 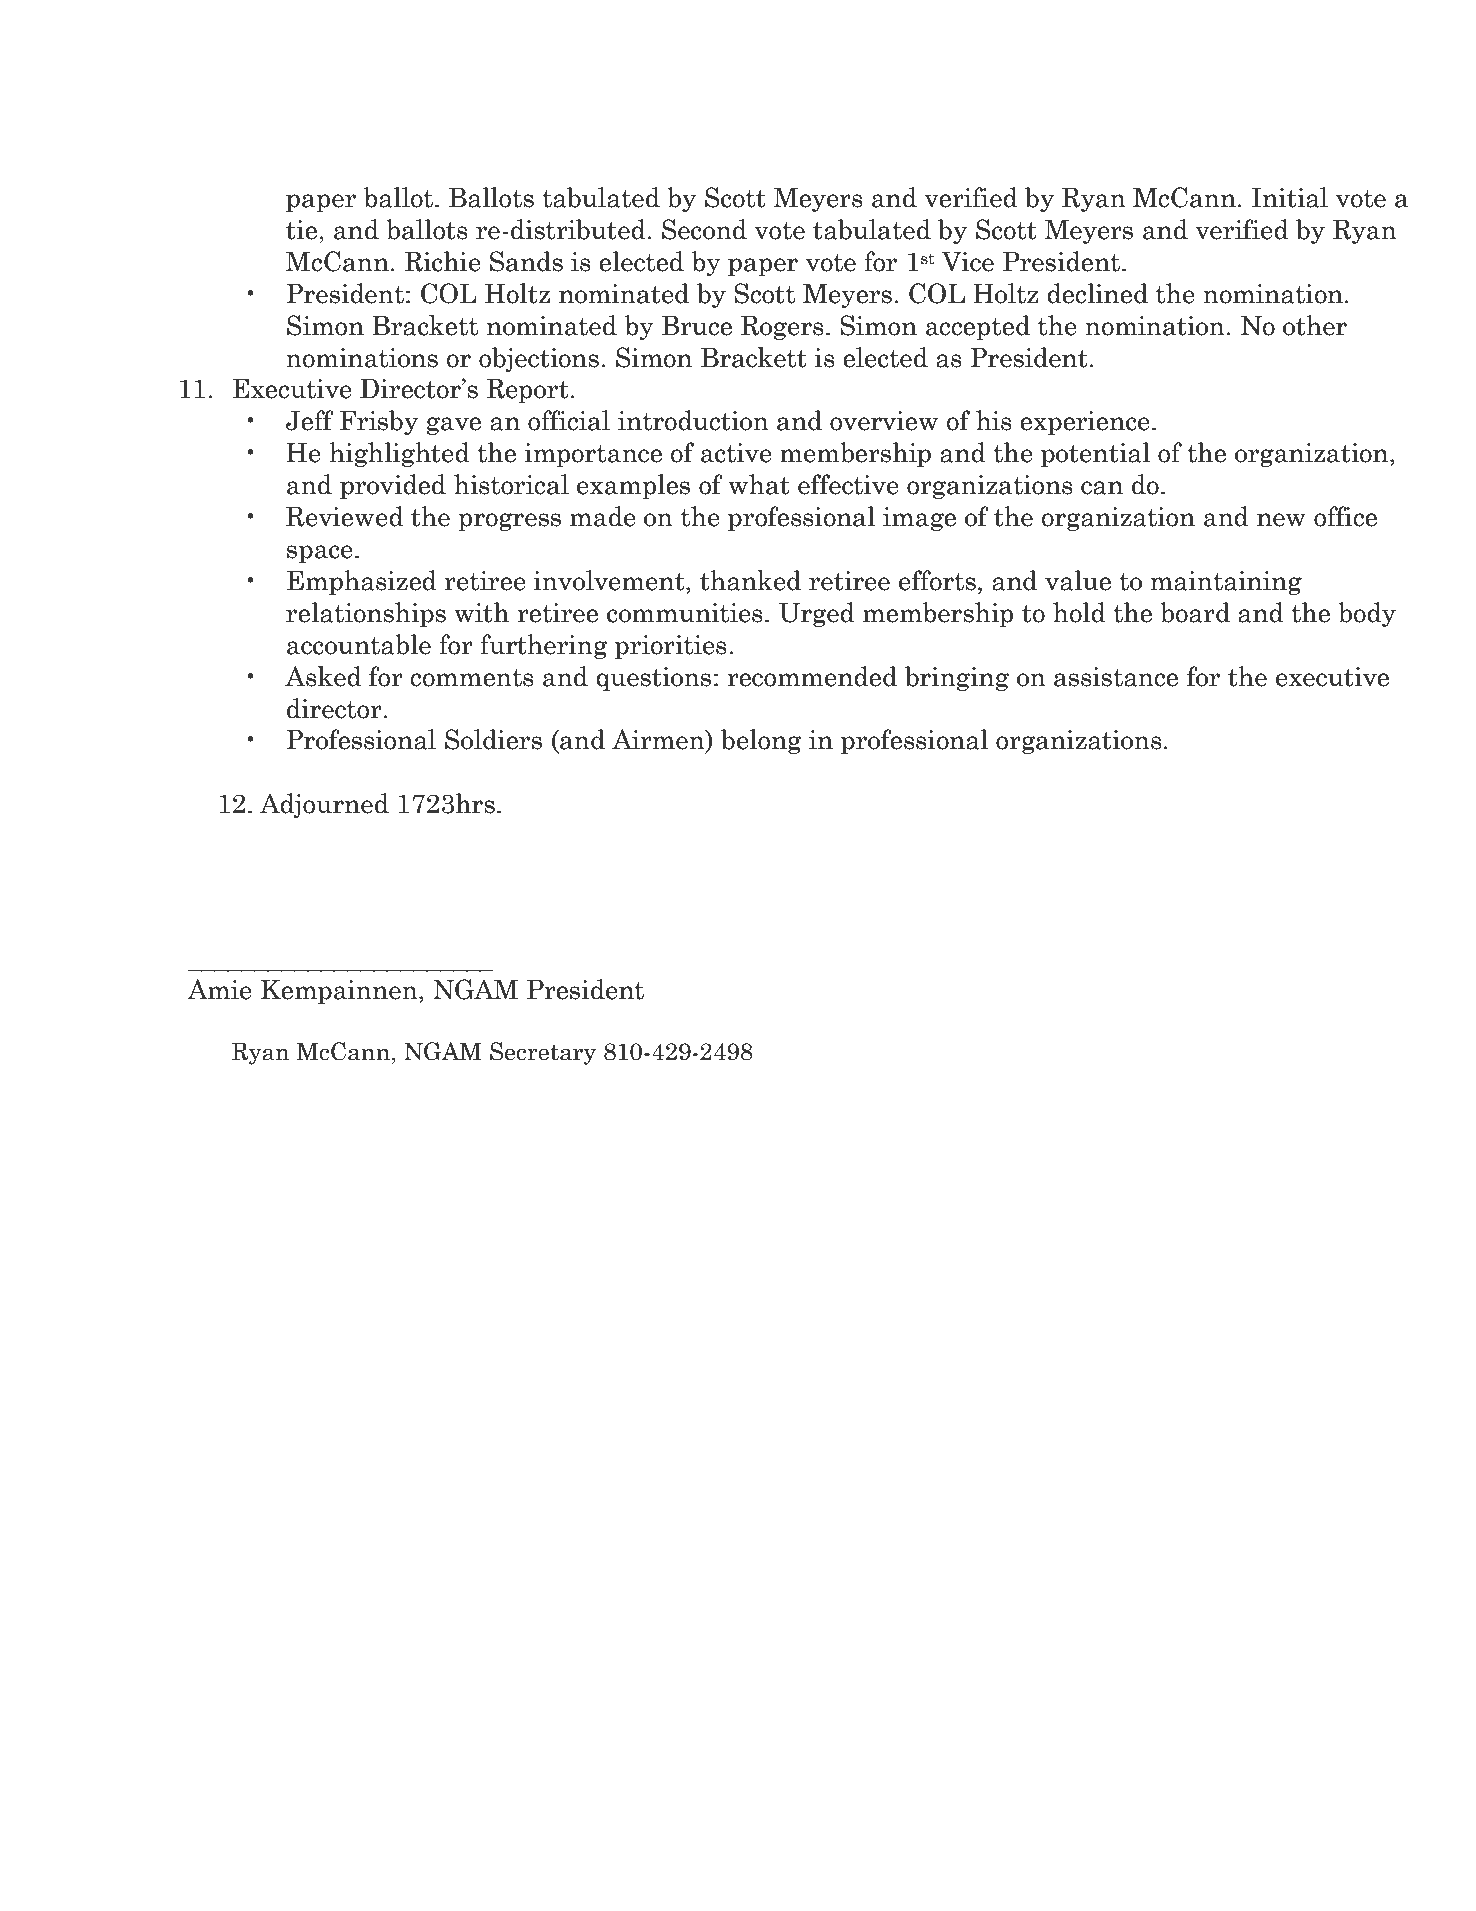 I want to click on Amie, so click(x=219, y=989).
